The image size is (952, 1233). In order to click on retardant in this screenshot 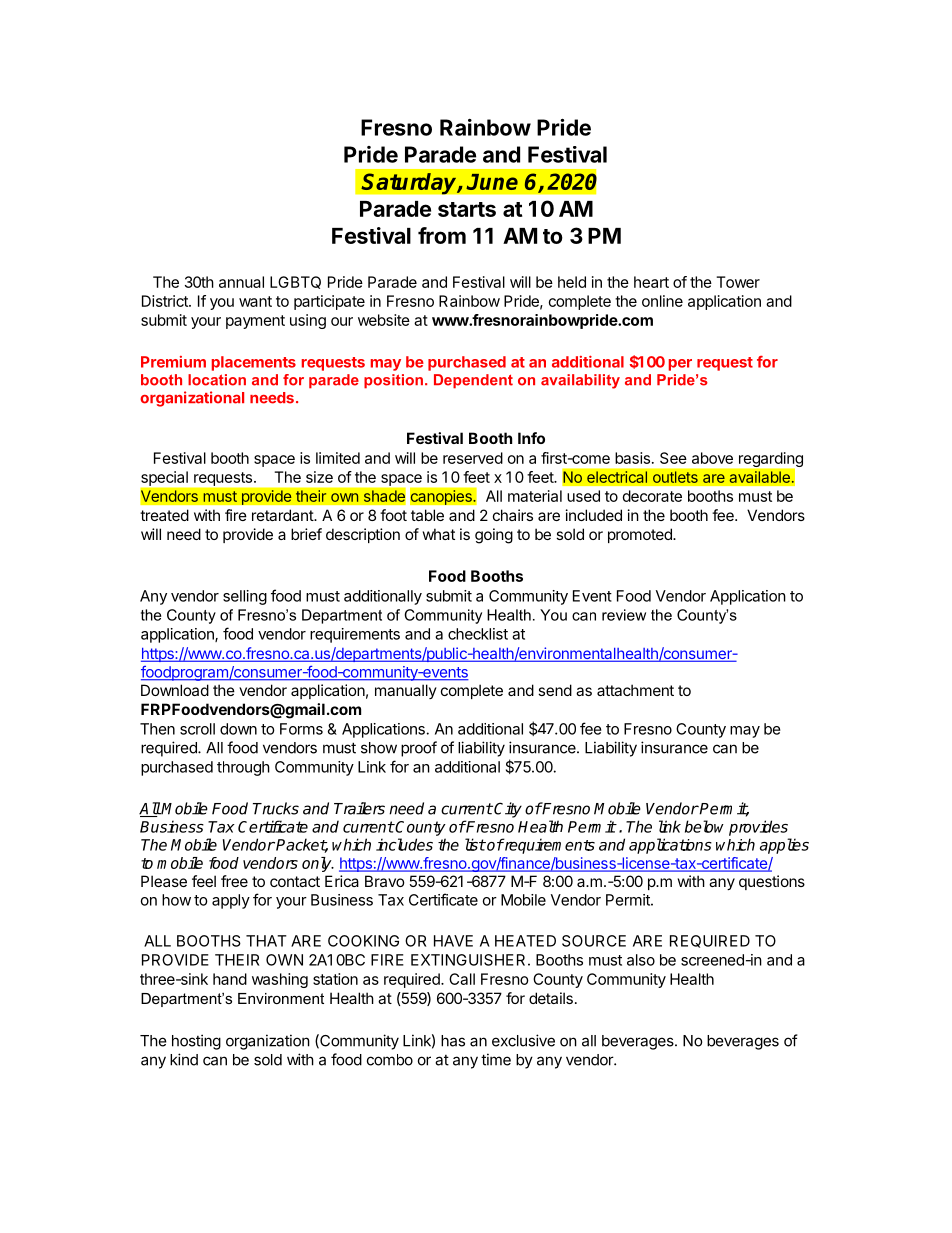, I will do `click(283, 515)`.
